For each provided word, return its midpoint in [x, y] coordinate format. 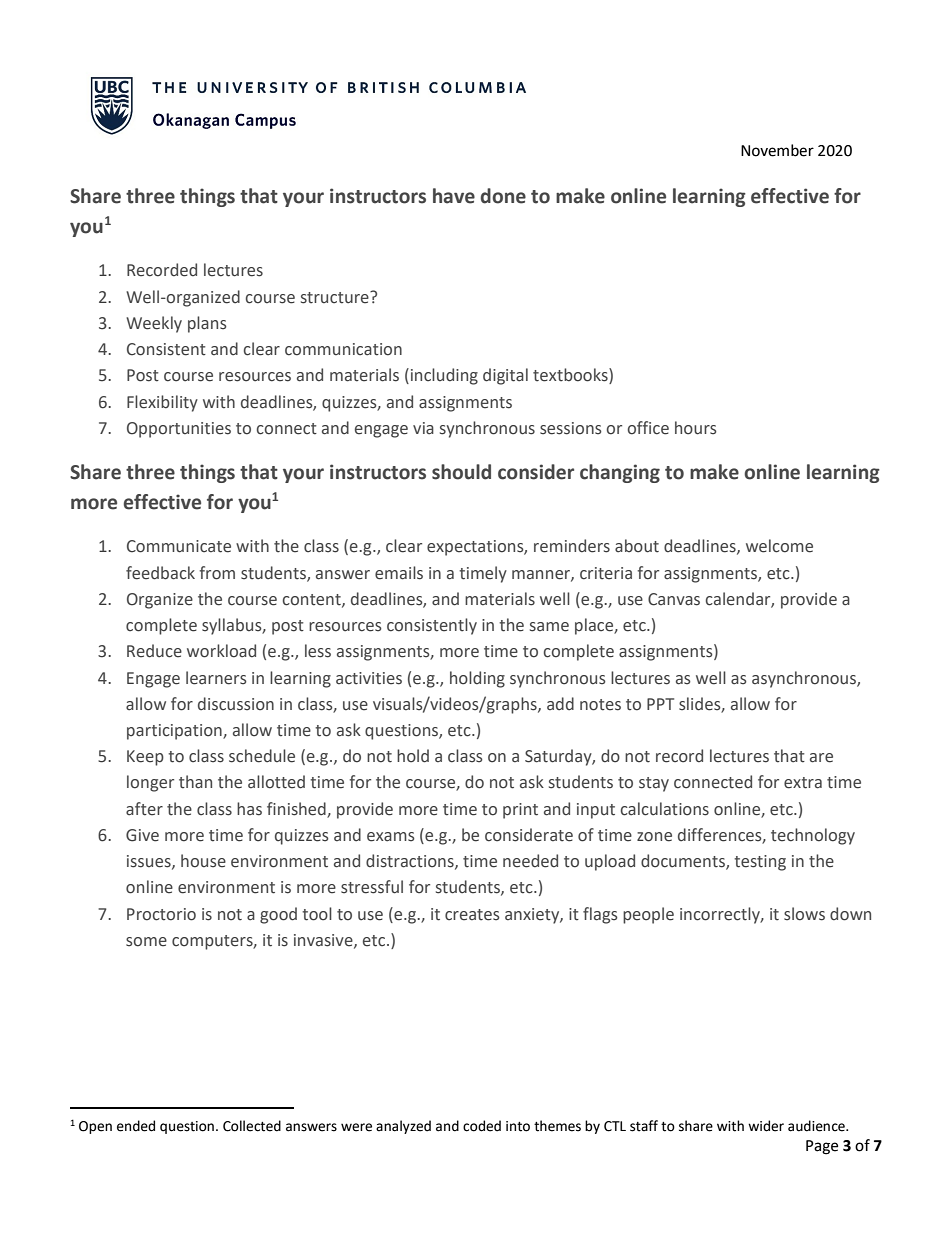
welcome [779, 546]
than [195, 782]
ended [136, 1126]
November [777, 150]
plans [207, 324]
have [454, 196]
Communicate [179, 546]
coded [482, 1126]
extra [803, 783]
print [520, 811]
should [461, 472]
